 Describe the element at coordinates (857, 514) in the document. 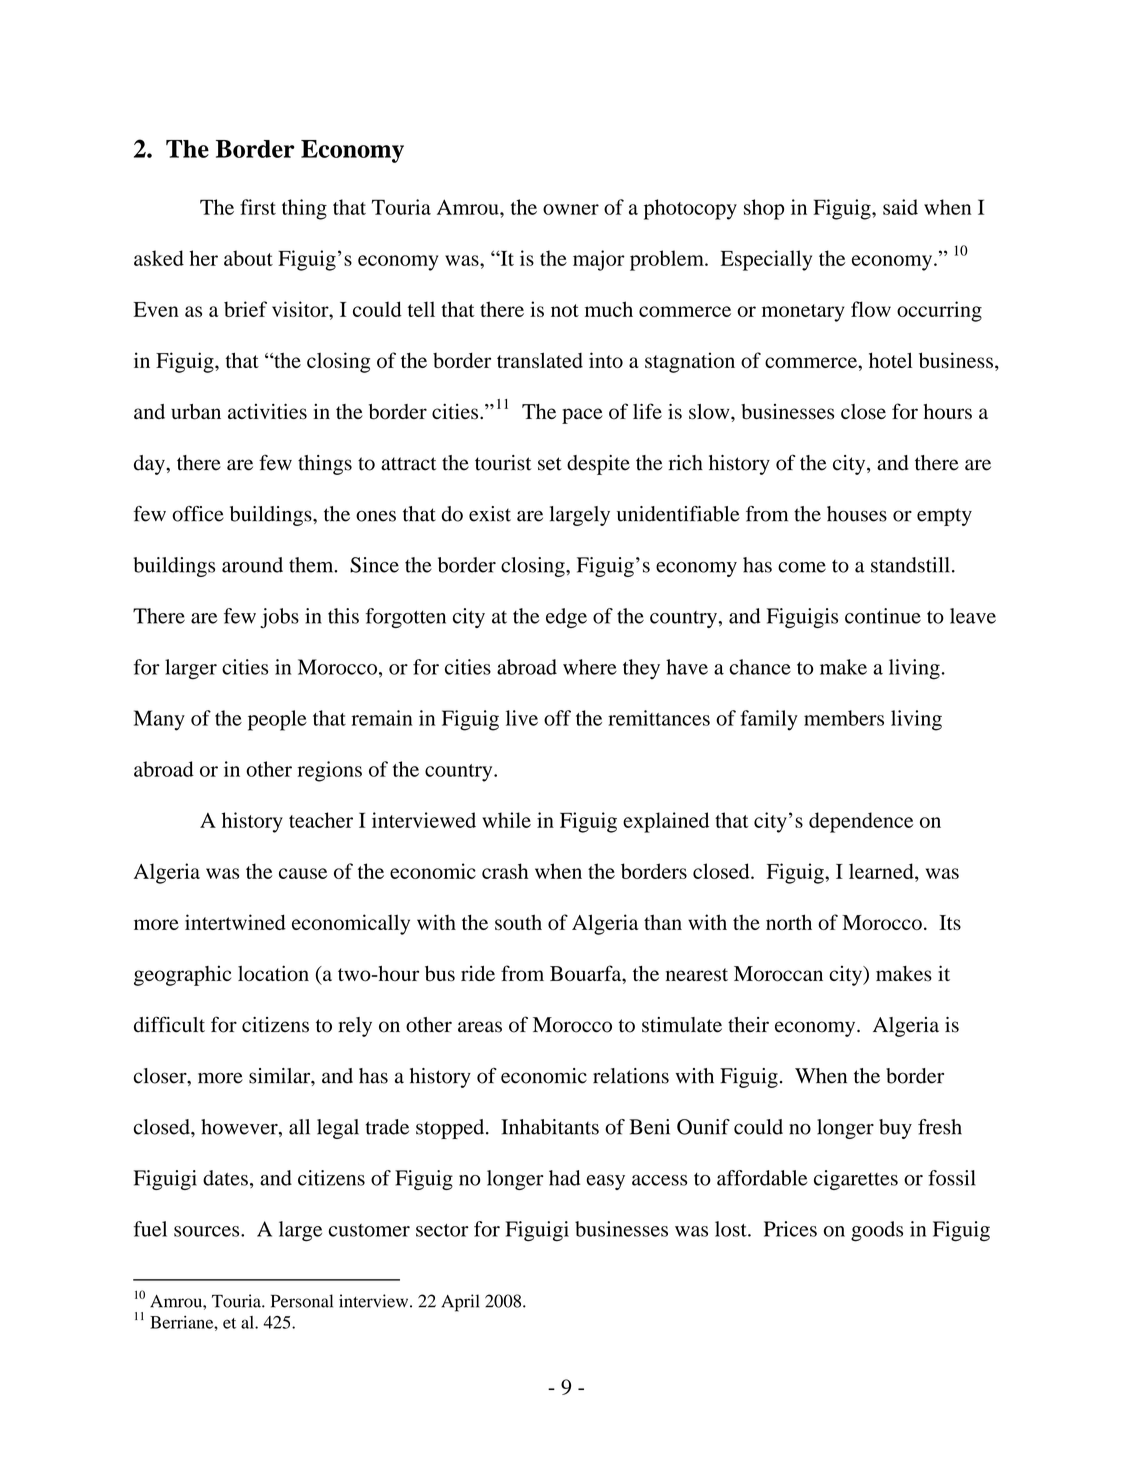

I see `houses` at that location.
